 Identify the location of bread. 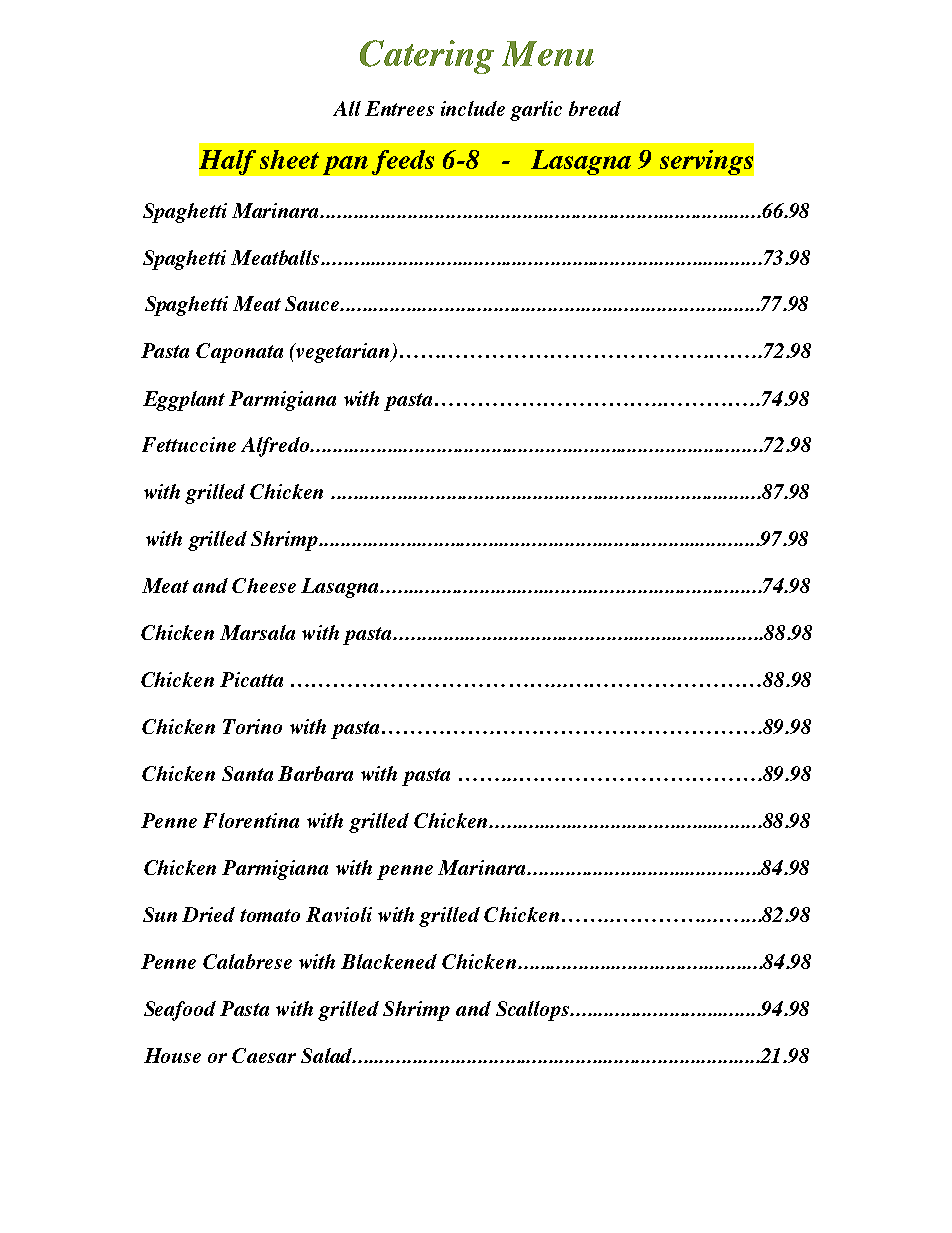
(595, 108).
